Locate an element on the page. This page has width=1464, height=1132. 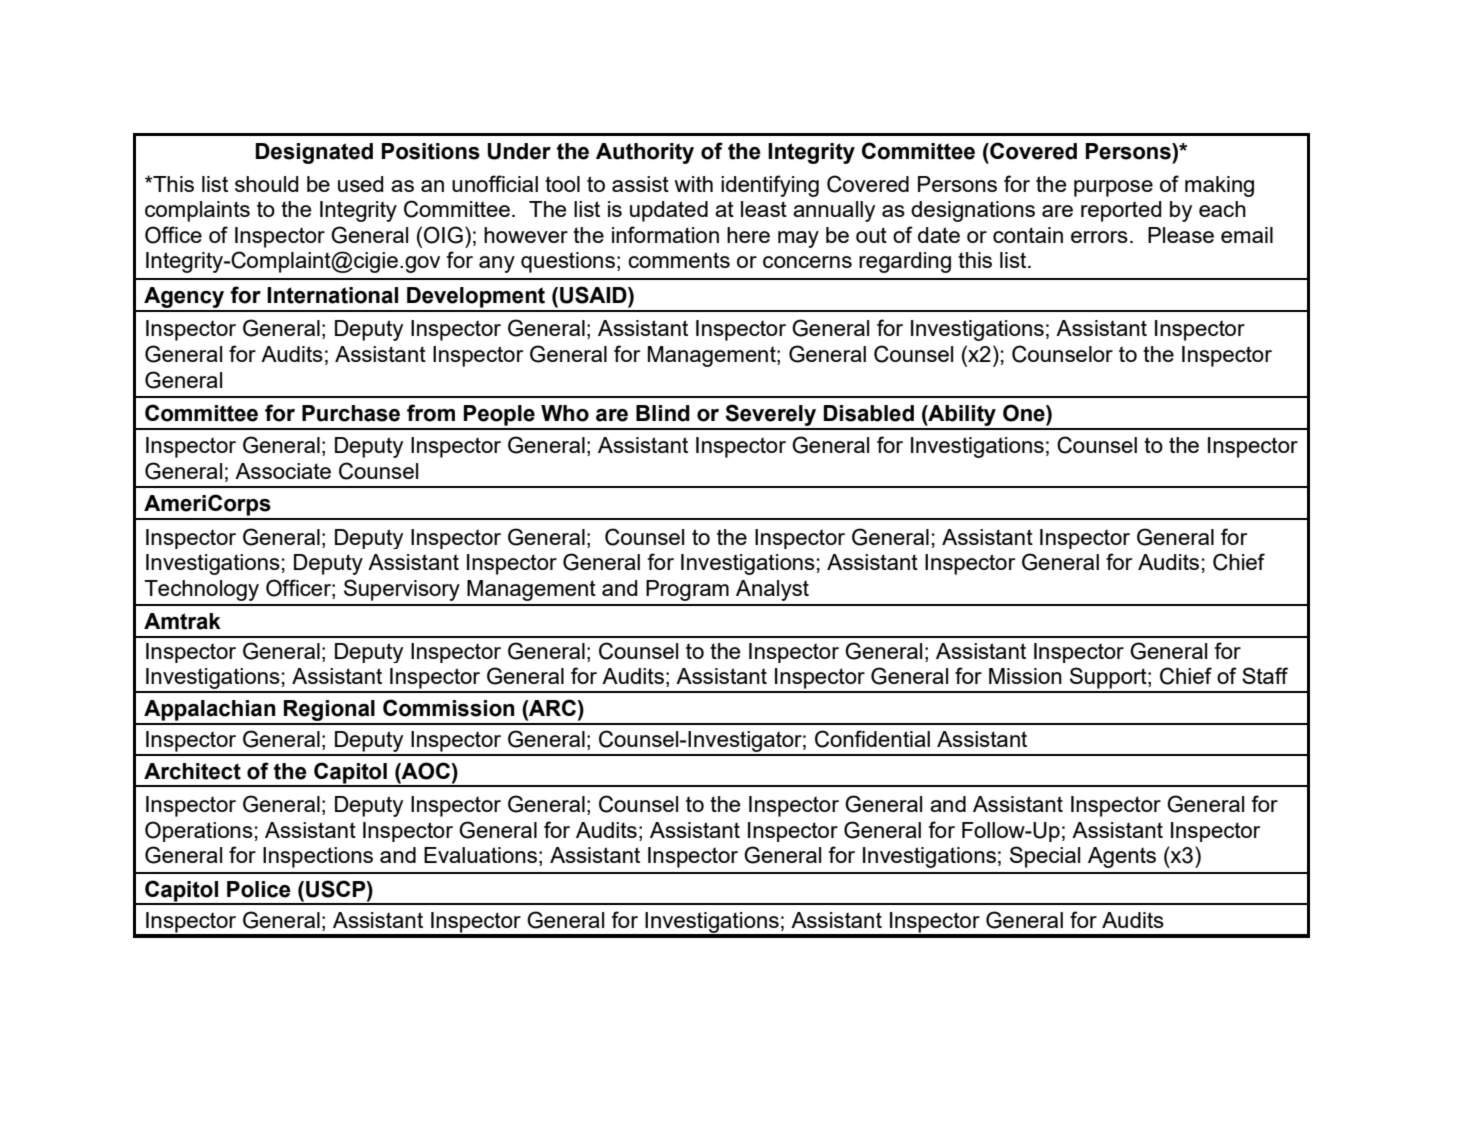
Associate is located at coordinates (283, 471).
